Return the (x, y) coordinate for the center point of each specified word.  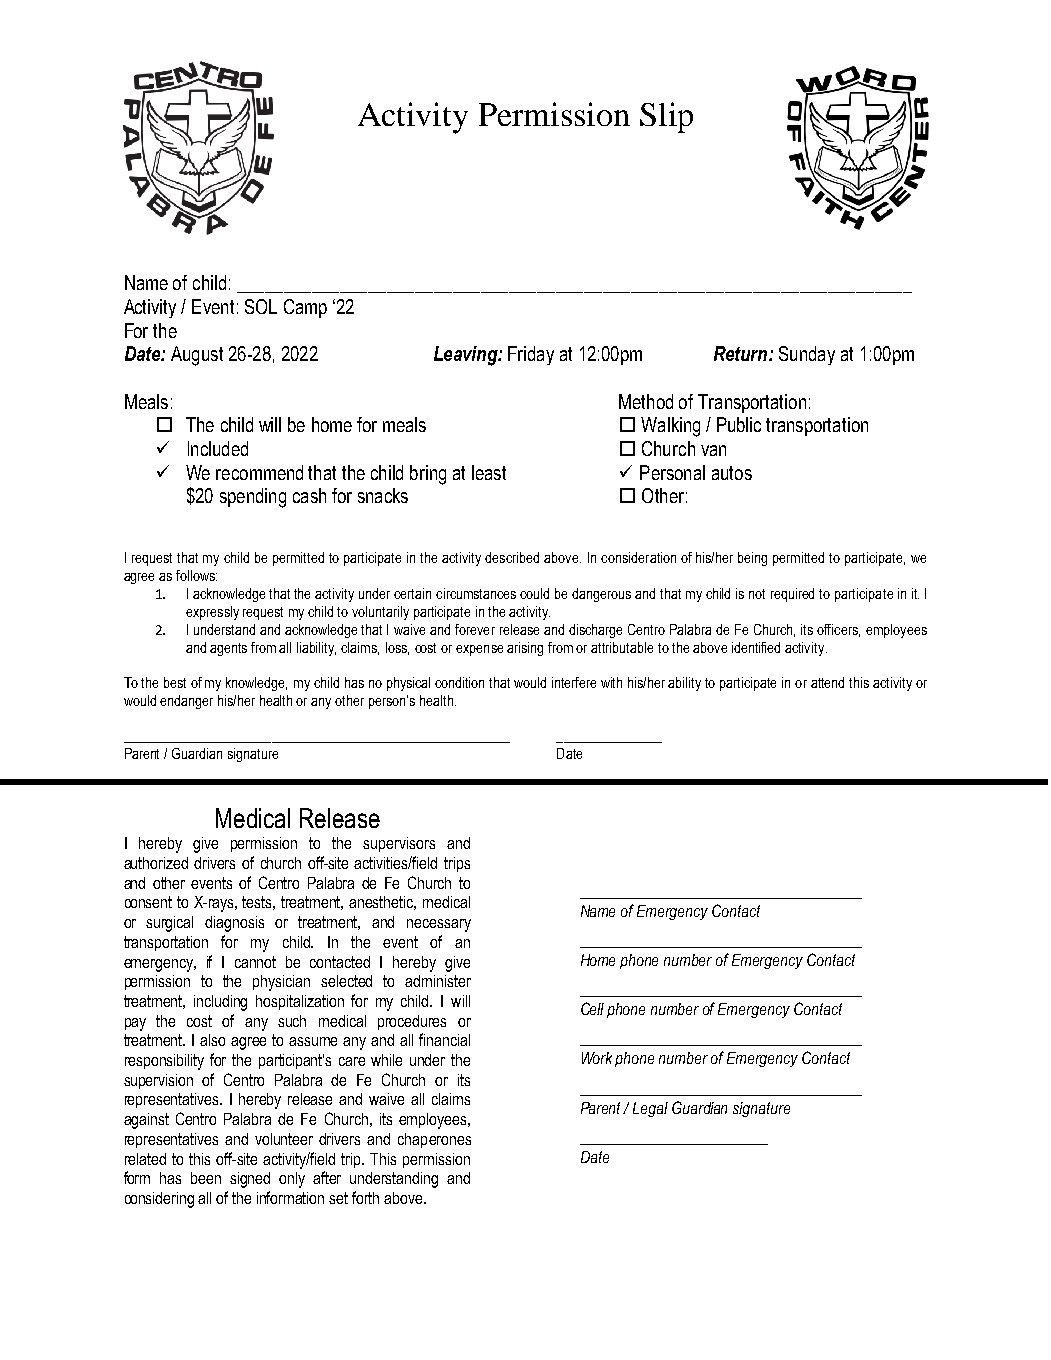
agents (228, 649)
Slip (666, 117)
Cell (592, 1008)
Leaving (467, 356)
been (206, 1178)
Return (742, 353)
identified (756, 647)
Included (218, 448)
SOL (261, 306)
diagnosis (234, 924)
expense (479, 650)
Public (739, 424)
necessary (439, 925)
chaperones (434, 1140)
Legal (650, 1109)
